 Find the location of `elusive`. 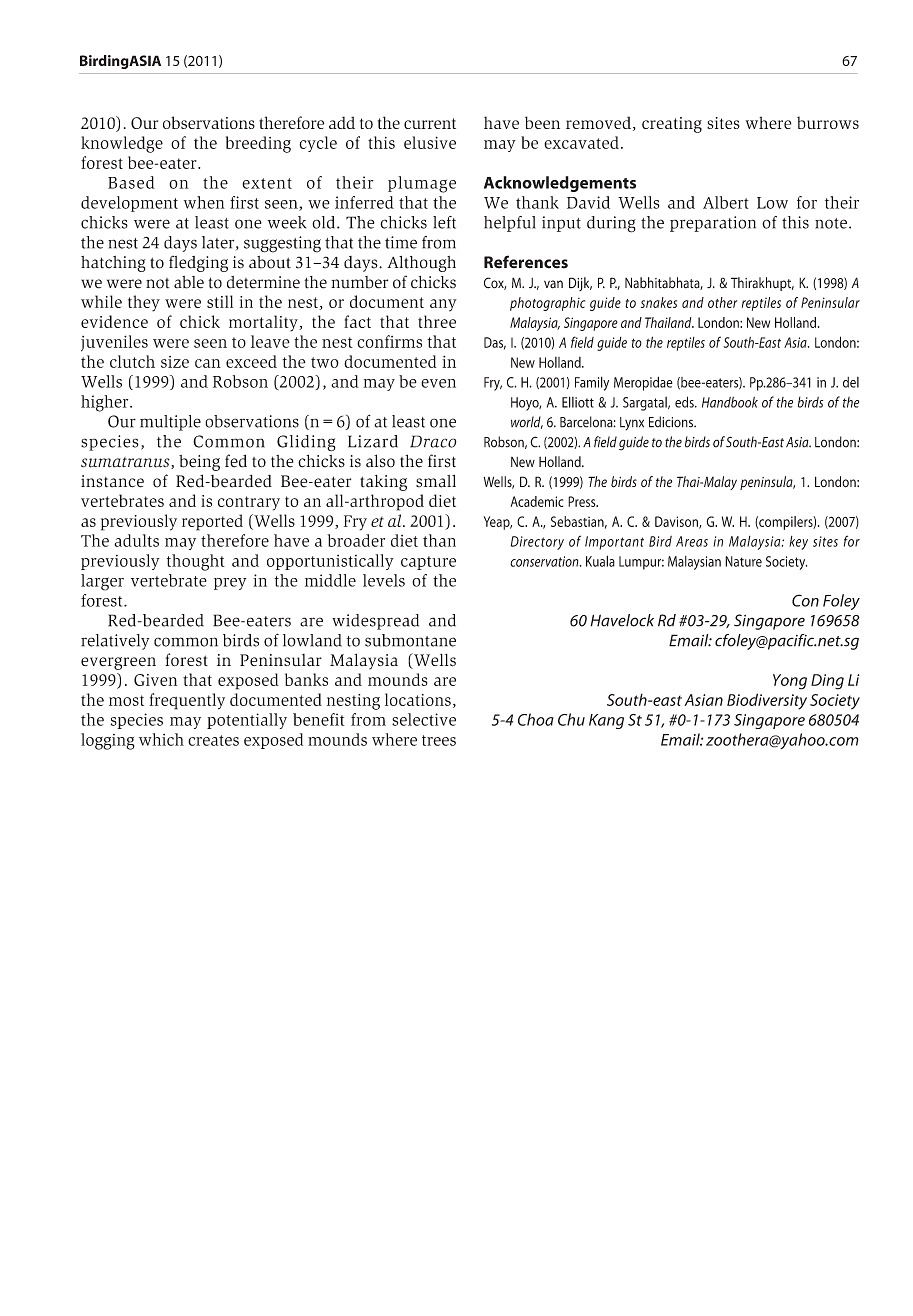

elusive is located at coordinates (430, 142).
